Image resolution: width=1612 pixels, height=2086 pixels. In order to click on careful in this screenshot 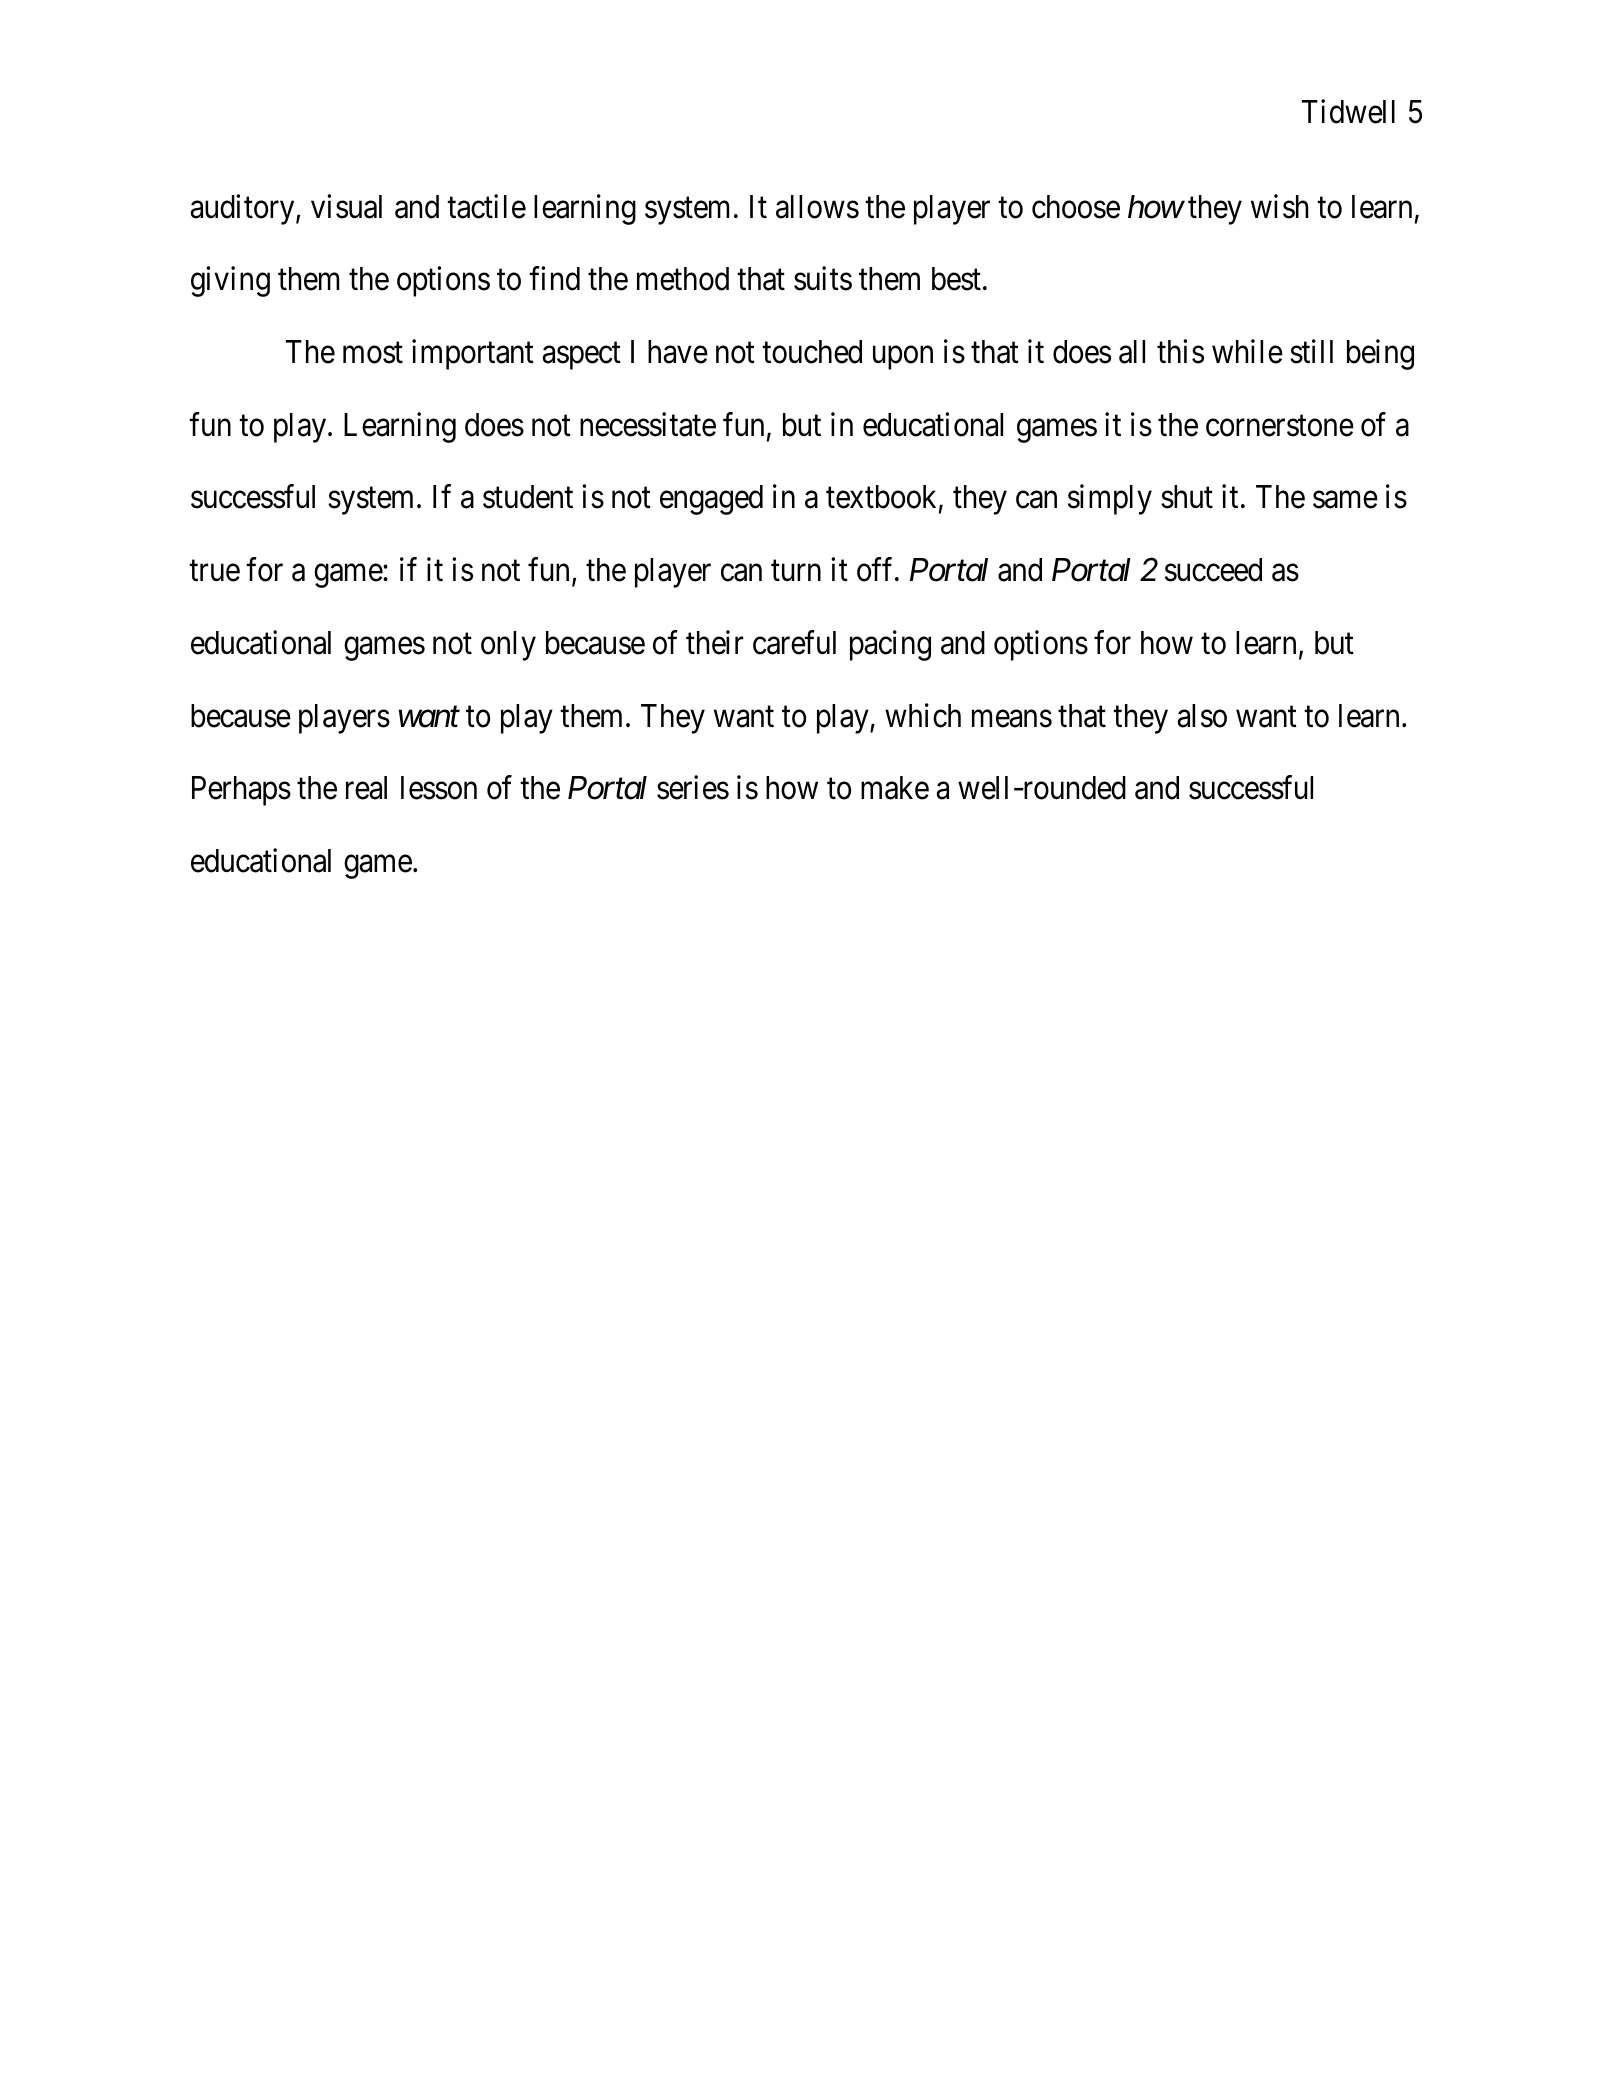, I will do `click(794, 642)`.
